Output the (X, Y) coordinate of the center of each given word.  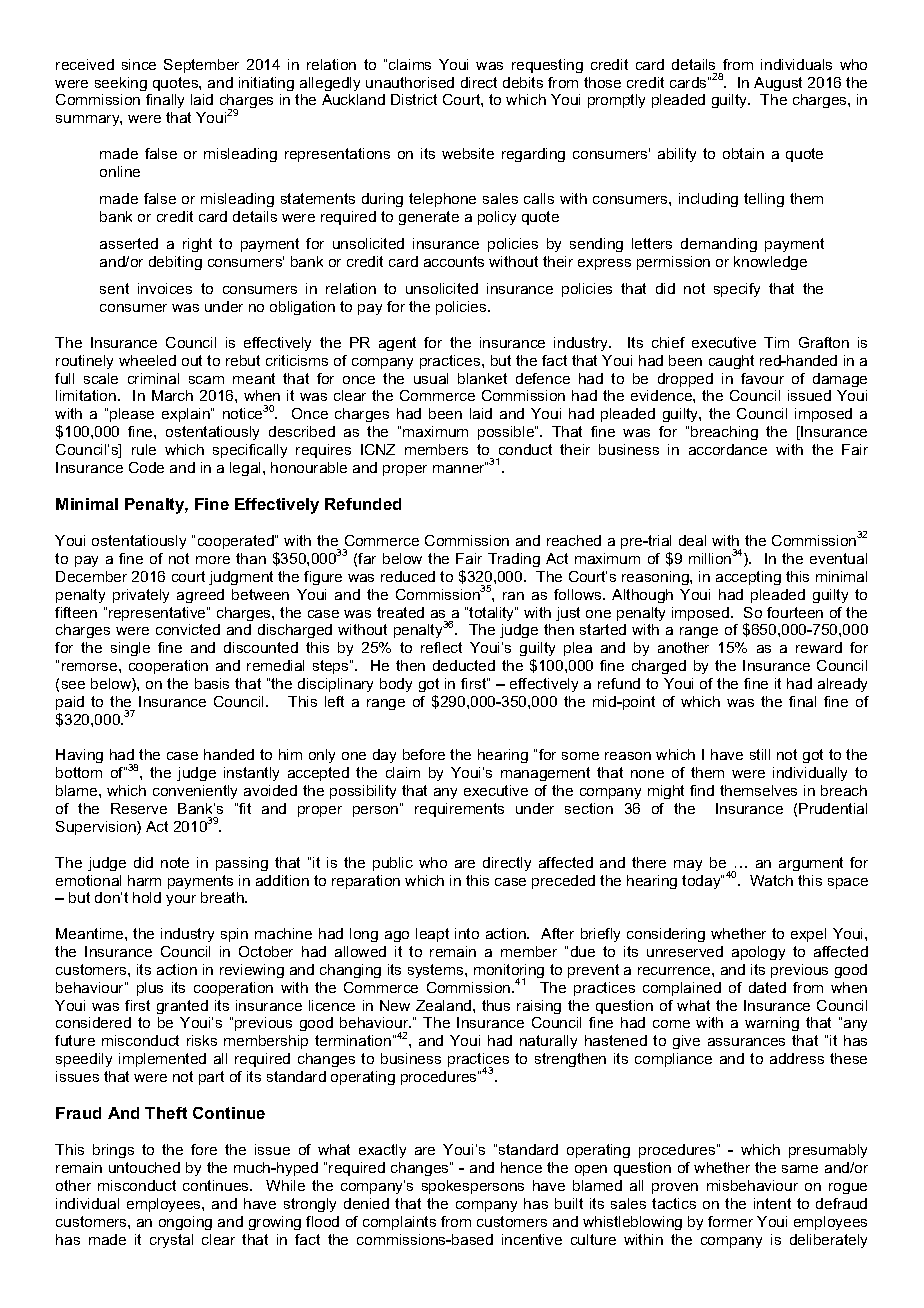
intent (772, 1203)
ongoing (185, 1223)
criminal (153, 378)
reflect (441, 647)
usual (431, 378)
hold (147, 897)
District (414, 99)
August (778, 84)
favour (762, 378)
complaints (399, 1223)
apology (758, 953)
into (467, 933)
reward (819, 647)
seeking (121, 84)
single (130, 649)
